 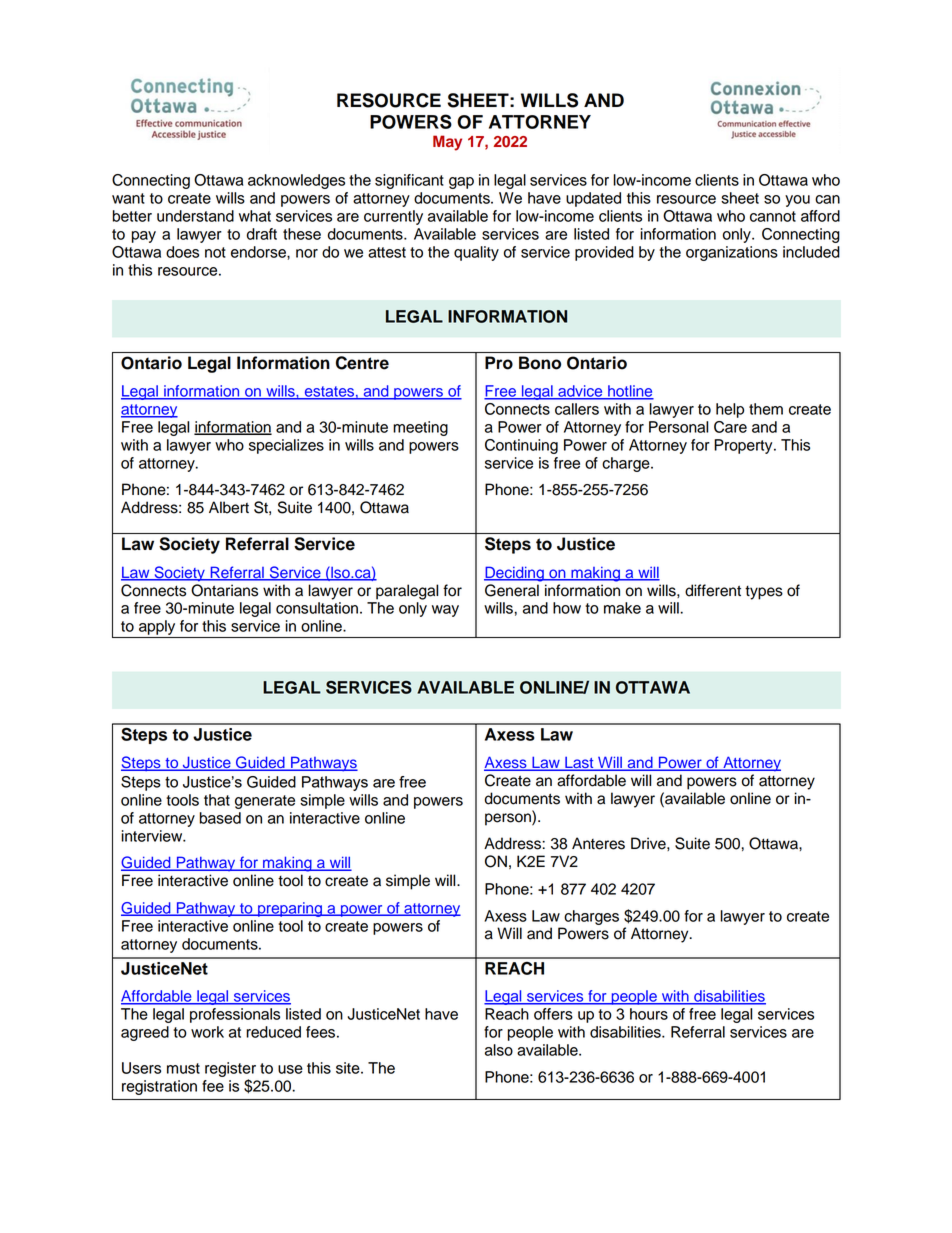 I want to click on cannot, so click(x=773, y=216).
